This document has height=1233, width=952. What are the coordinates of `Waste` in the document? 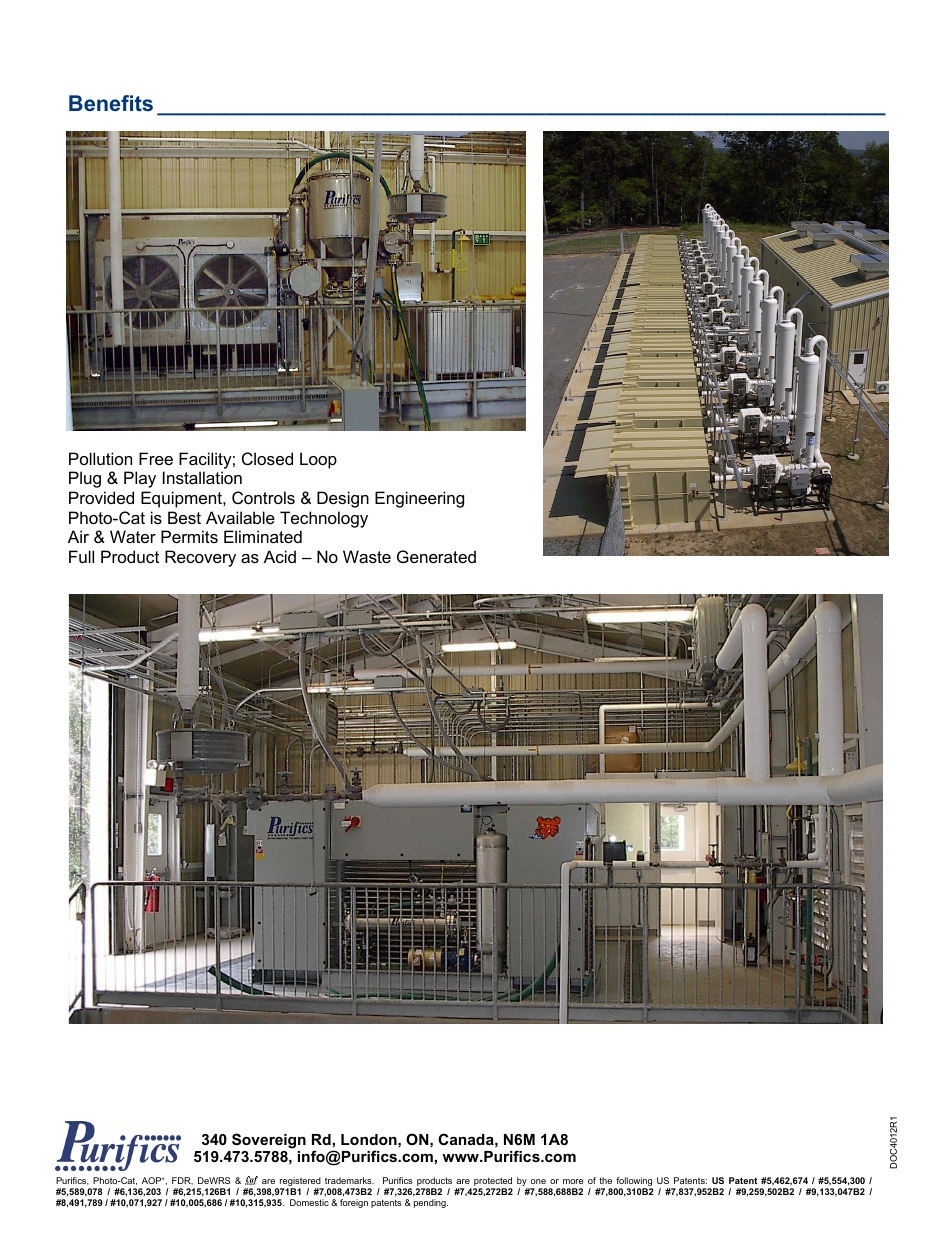 It's located at (367, 556).
